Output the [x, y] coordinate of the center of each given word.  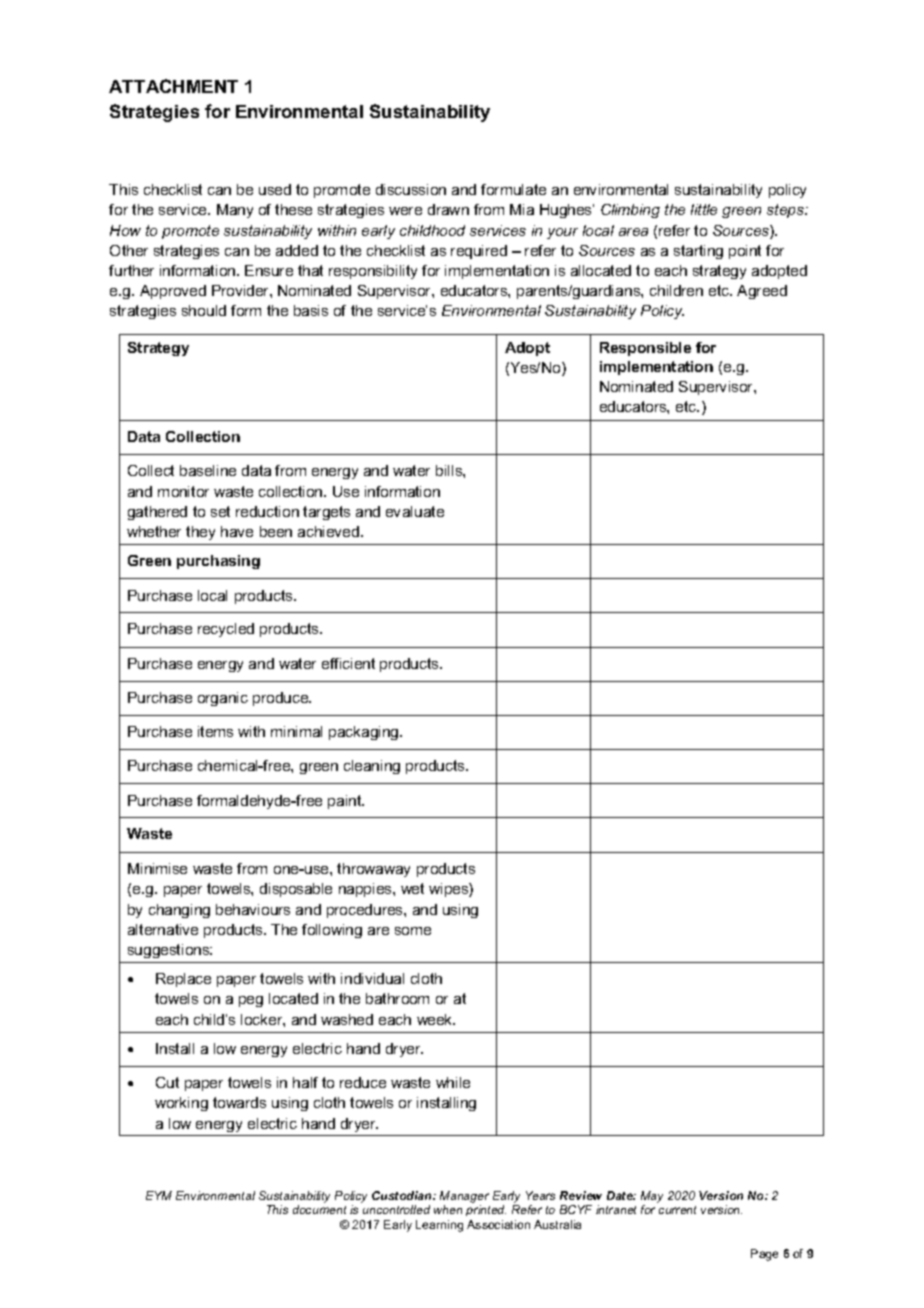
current [677, 1210]
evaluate [415, 511]
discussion [411, 189]
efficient [348, 663]
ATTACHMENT [173, 86]
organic [223, 699]
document [319, 1209]
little [704, 209]
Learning [439, 1226]
